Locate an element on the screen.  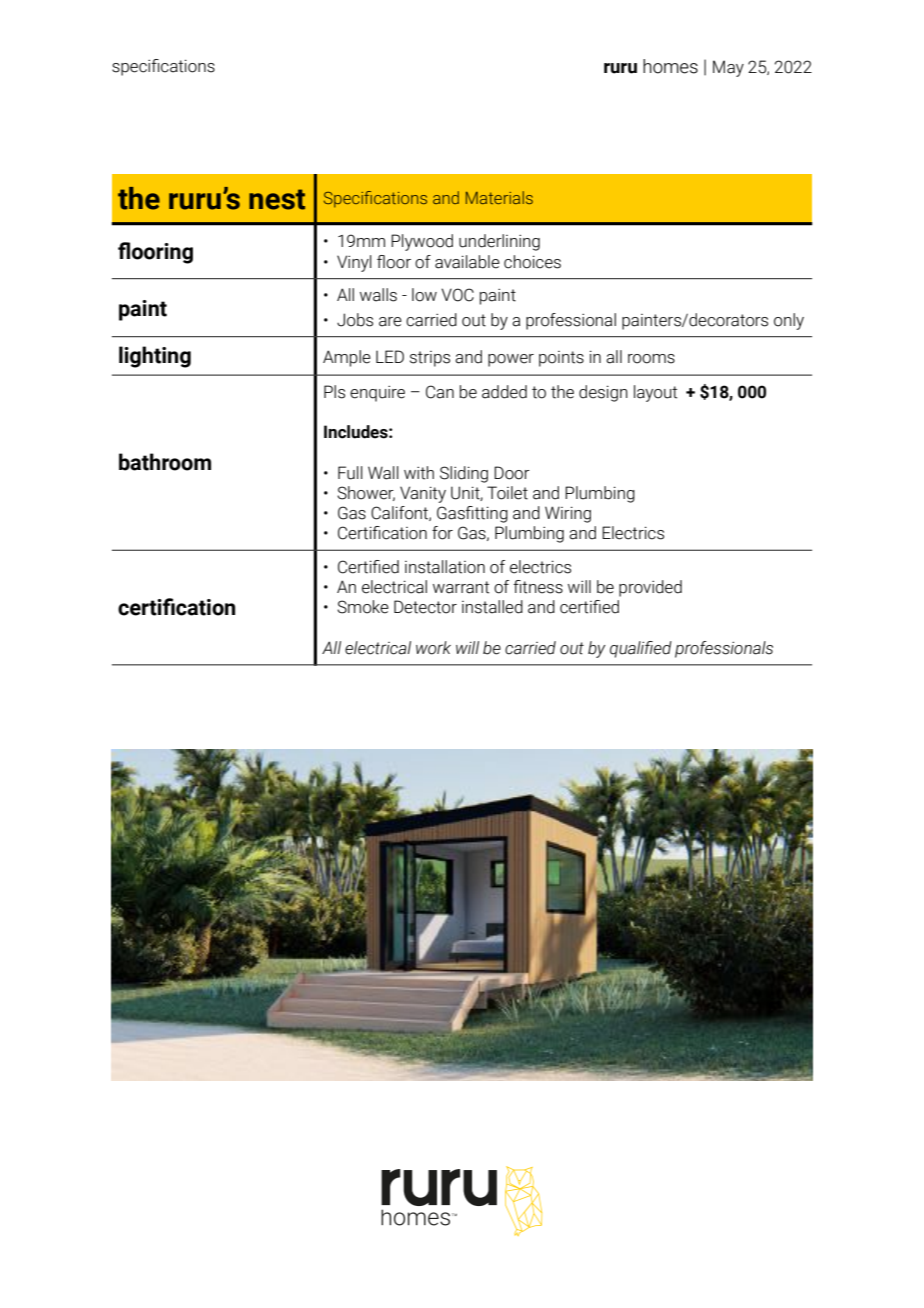
provided is located at coordinates (650, 588).
